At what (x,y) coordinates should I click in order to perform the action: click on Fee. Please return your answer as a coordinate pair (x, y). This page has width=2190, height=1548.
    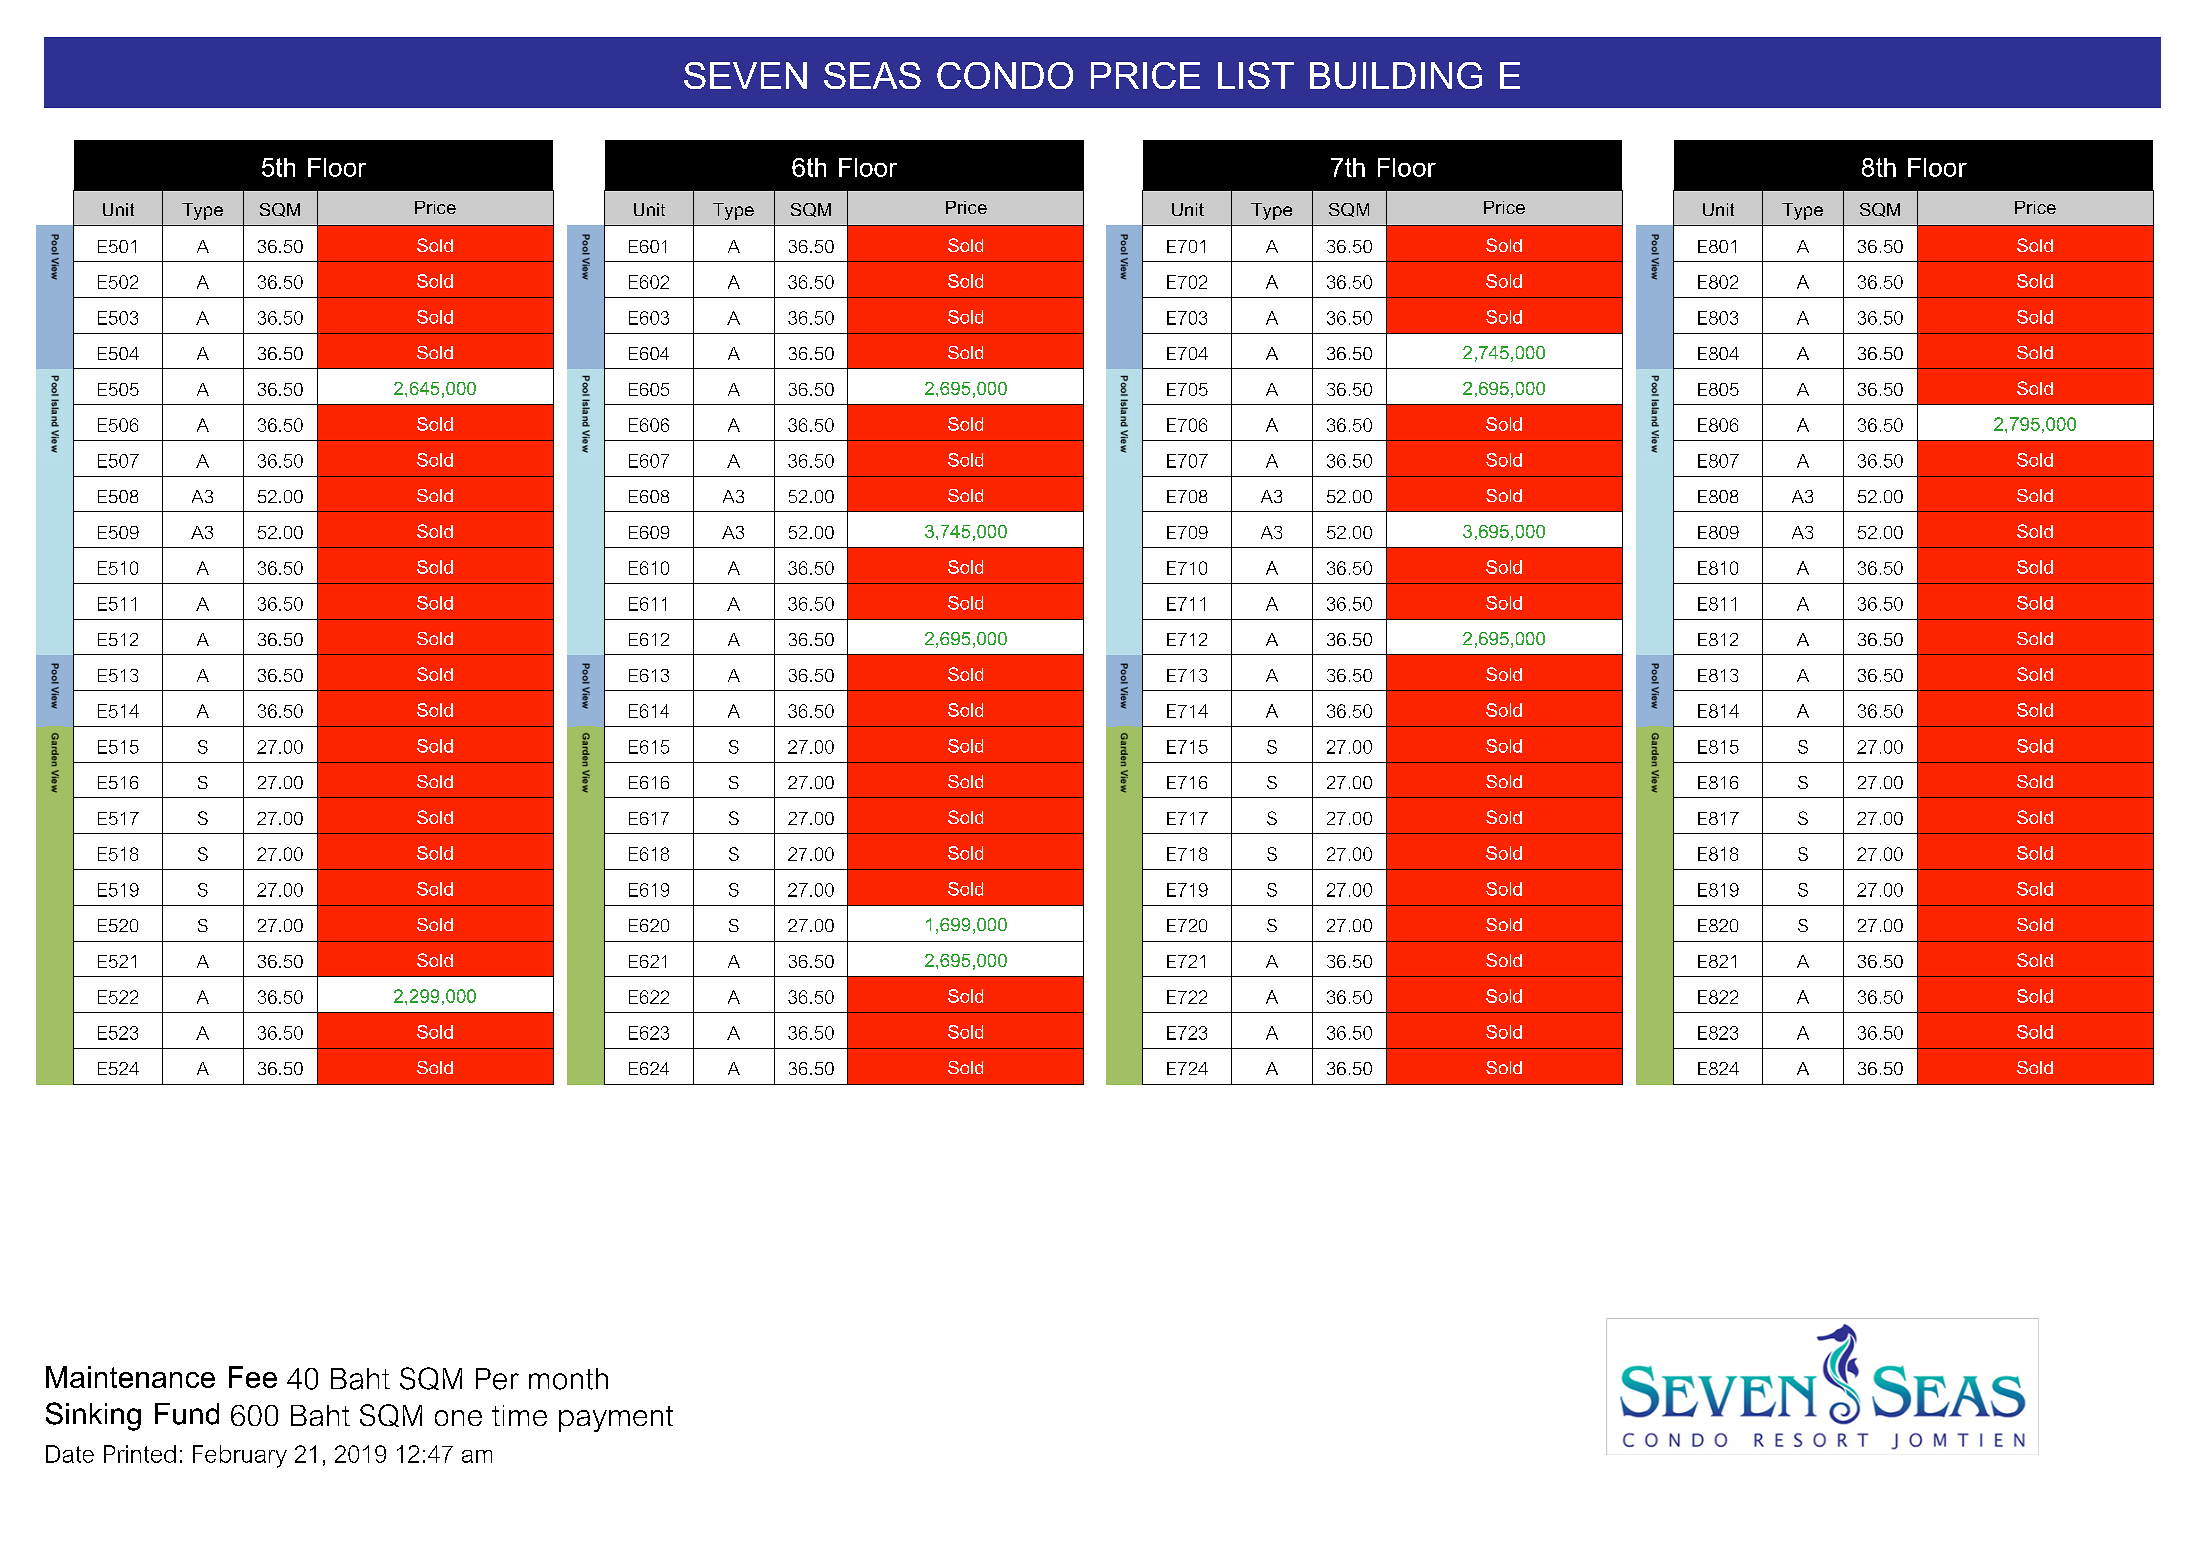
    Looking at the image, I should click on (253, 1377).
